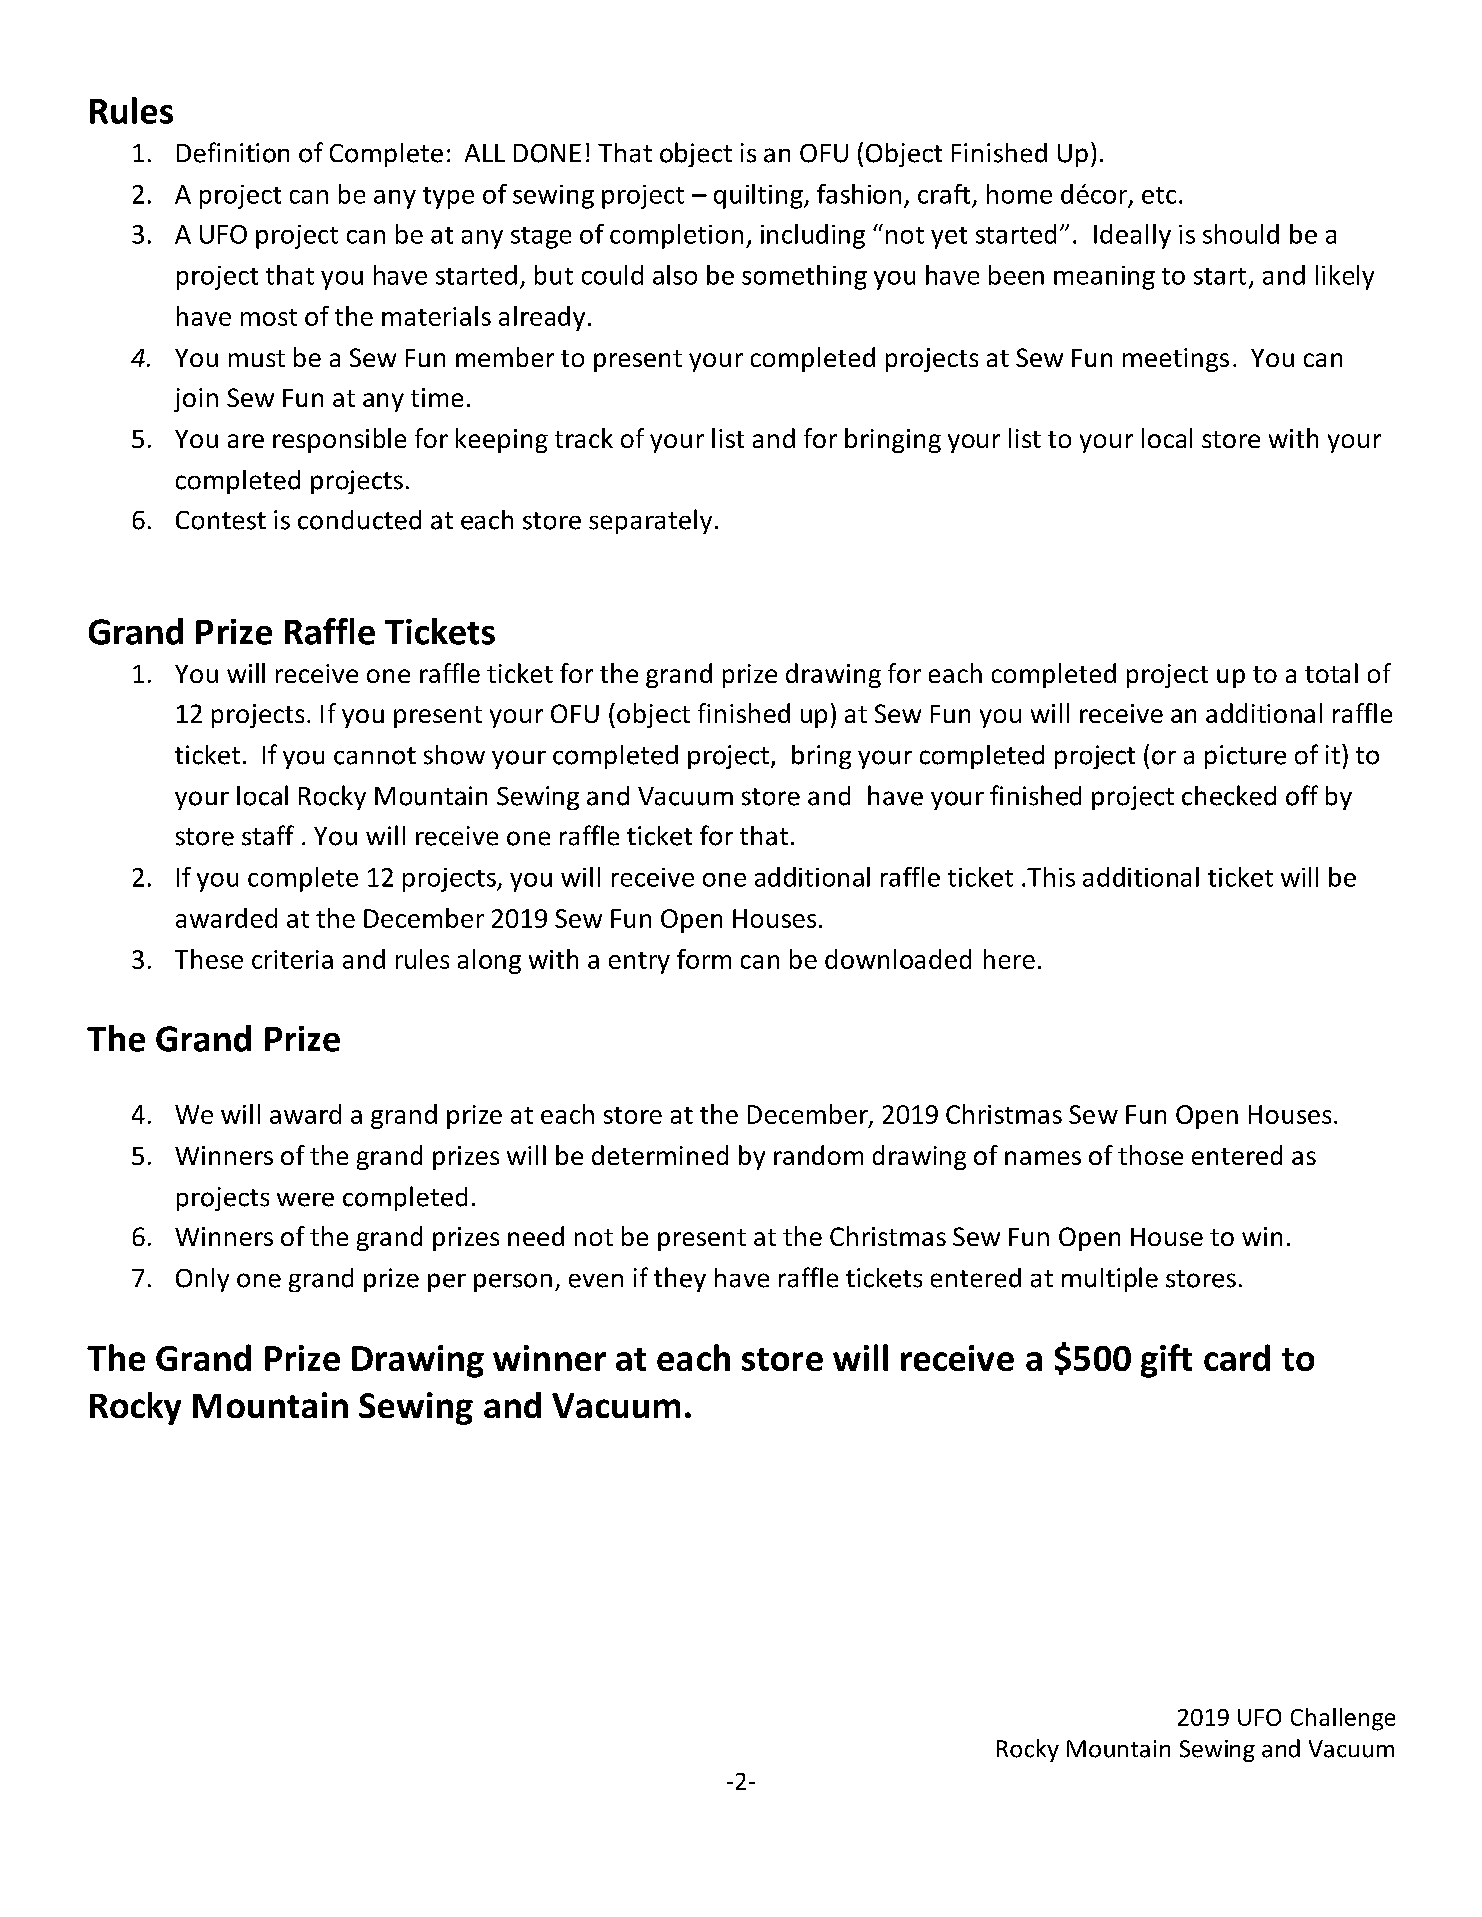 This screenshot has height=1917, width=1482. Describe the element at coordinates (202, 1280) in the screenshot. I see `Only` at that location.
